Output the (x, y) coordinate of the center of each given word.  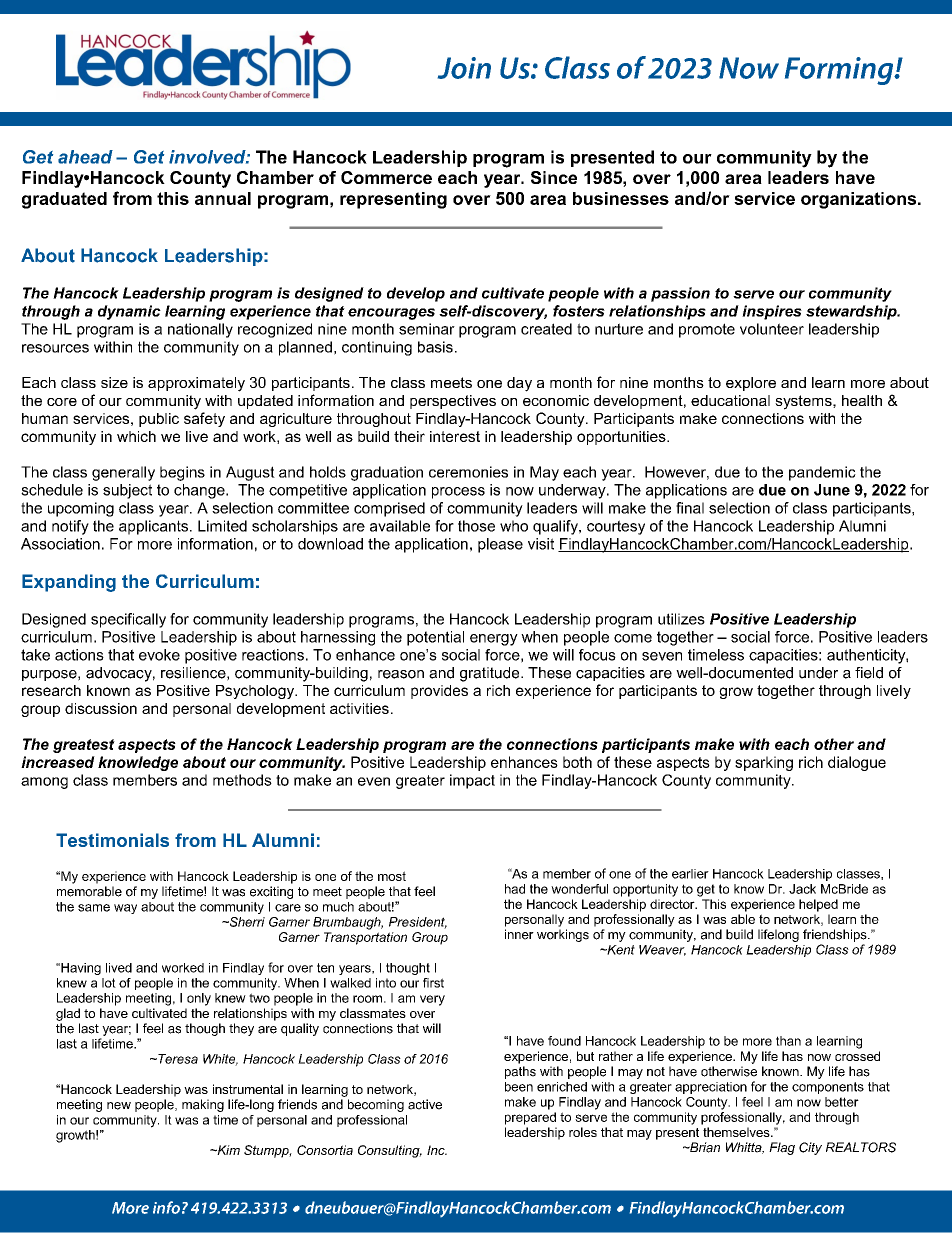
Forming (840, 71)
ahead (85, 157)
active (425, 1104)
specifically (128, 620)
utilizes (681, 619)
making (203, 1105)
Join (464, 68)
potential (435, 638)
